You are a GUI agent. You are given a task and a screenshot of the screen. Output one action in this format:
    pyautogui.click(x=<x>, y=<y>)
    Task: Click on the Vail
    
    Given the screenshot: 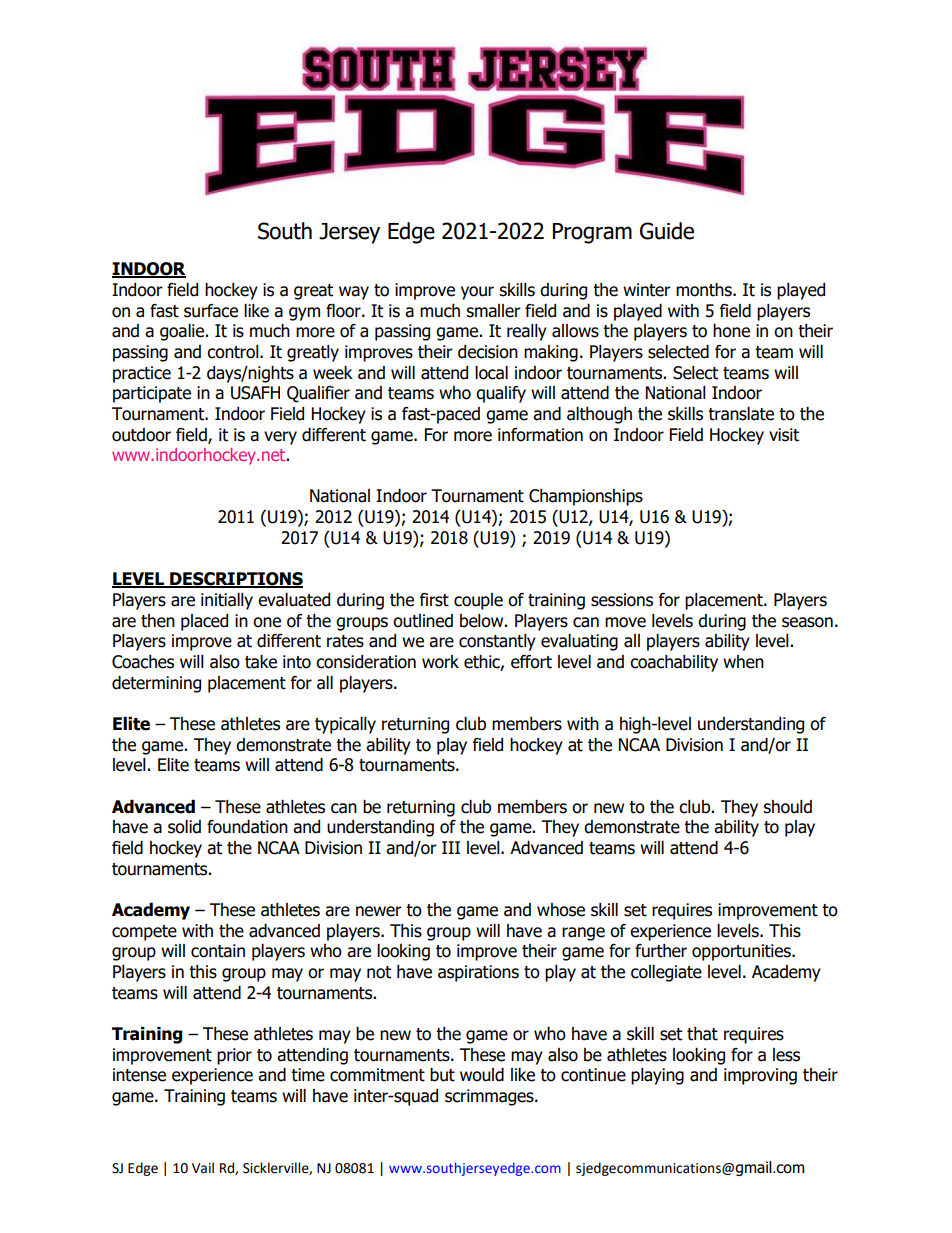 What is the action you would take?
    pyautogui.click(x=203, y=1168)
